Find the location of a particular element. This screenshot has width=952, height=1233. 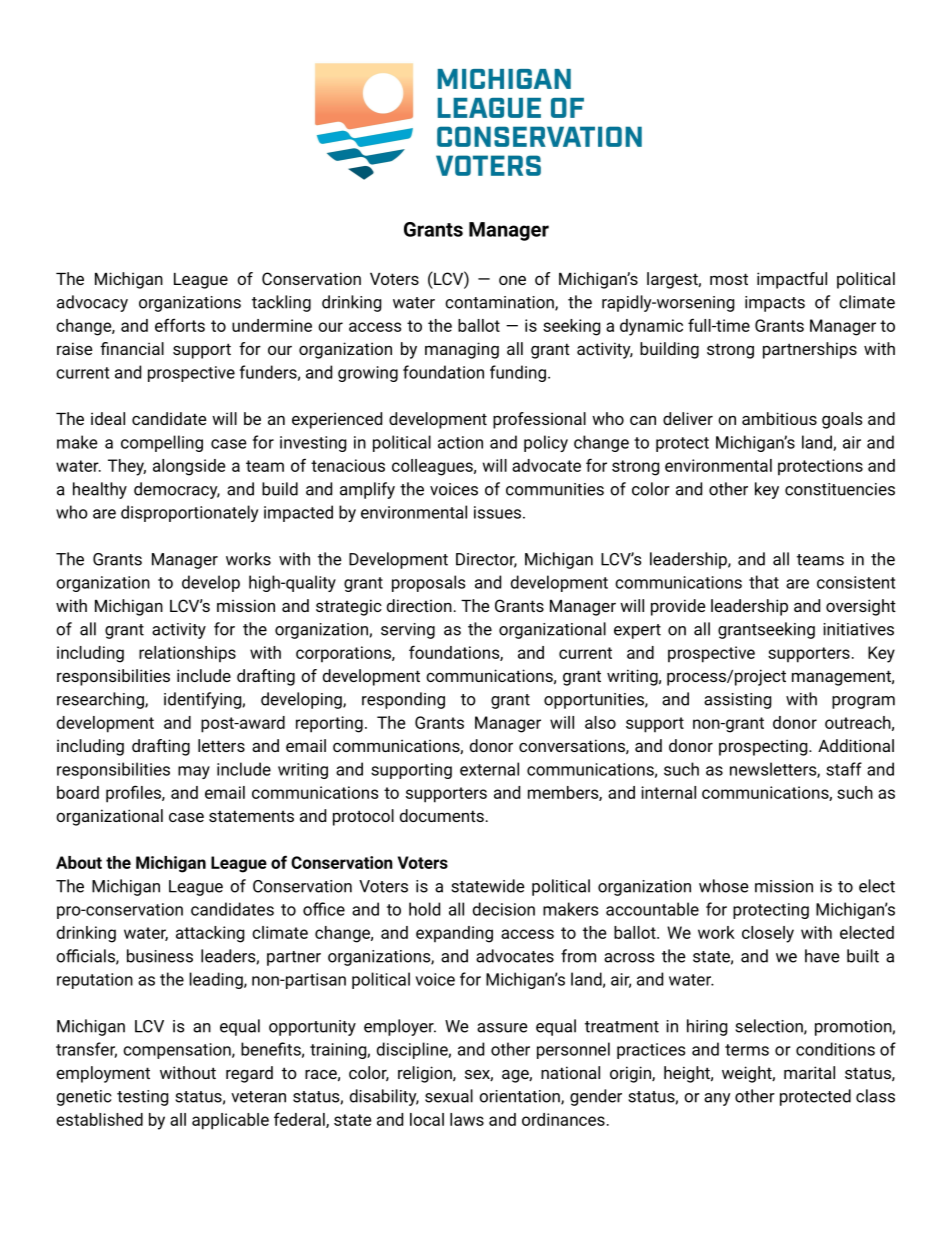

efforts is located at coordinates (180, 325).
